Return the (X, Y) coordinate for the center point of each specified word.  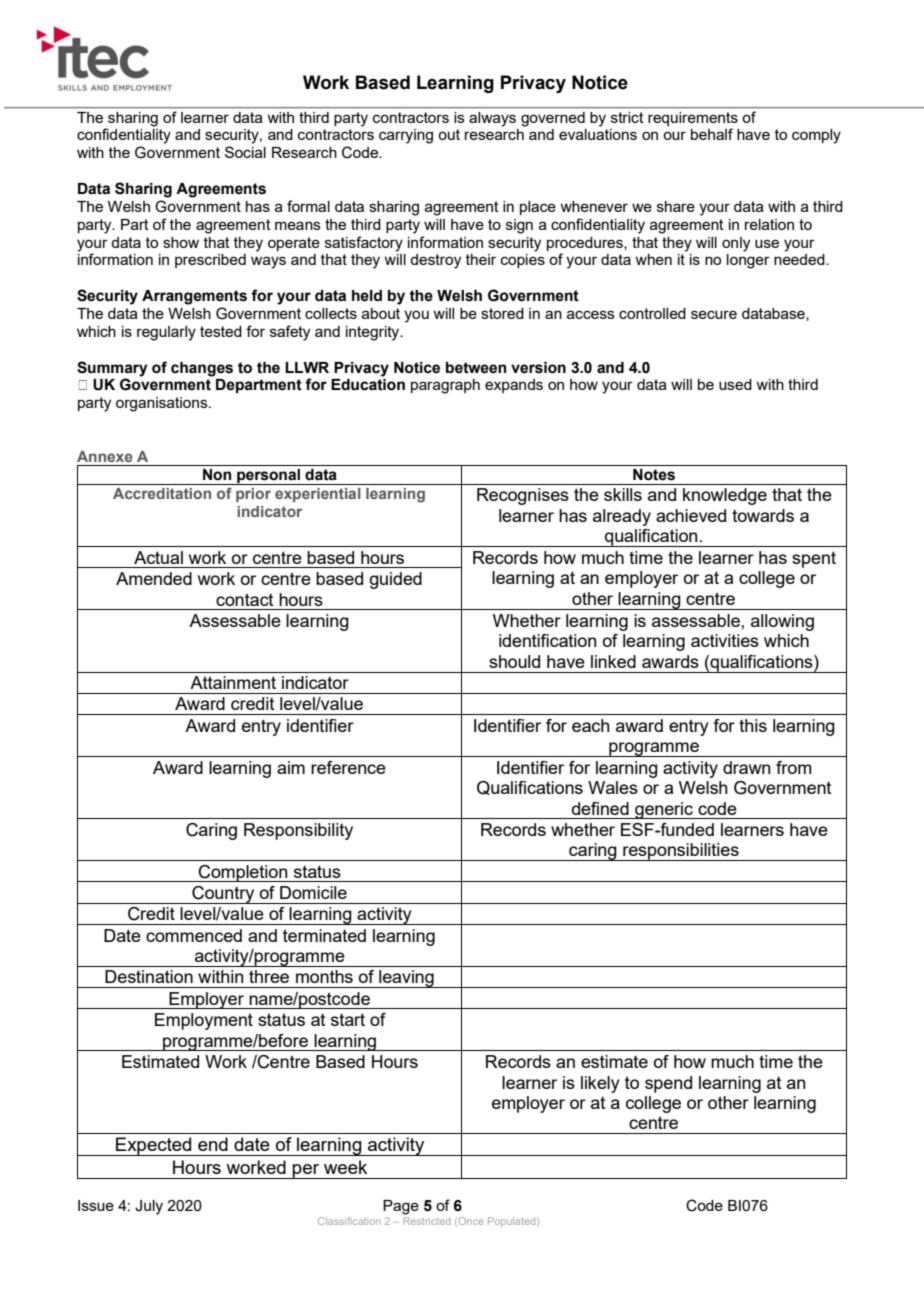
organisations (163, 404)
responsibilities (681, 852)
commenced (194, 935)
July (149, 1207)
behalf (712, 134)
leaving (406, 979)
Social (245, 152)
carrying (406, 136)
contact (245, 599)
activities (725, 640)
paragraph (445, 386)
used (735, 384)
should (514, 661)
